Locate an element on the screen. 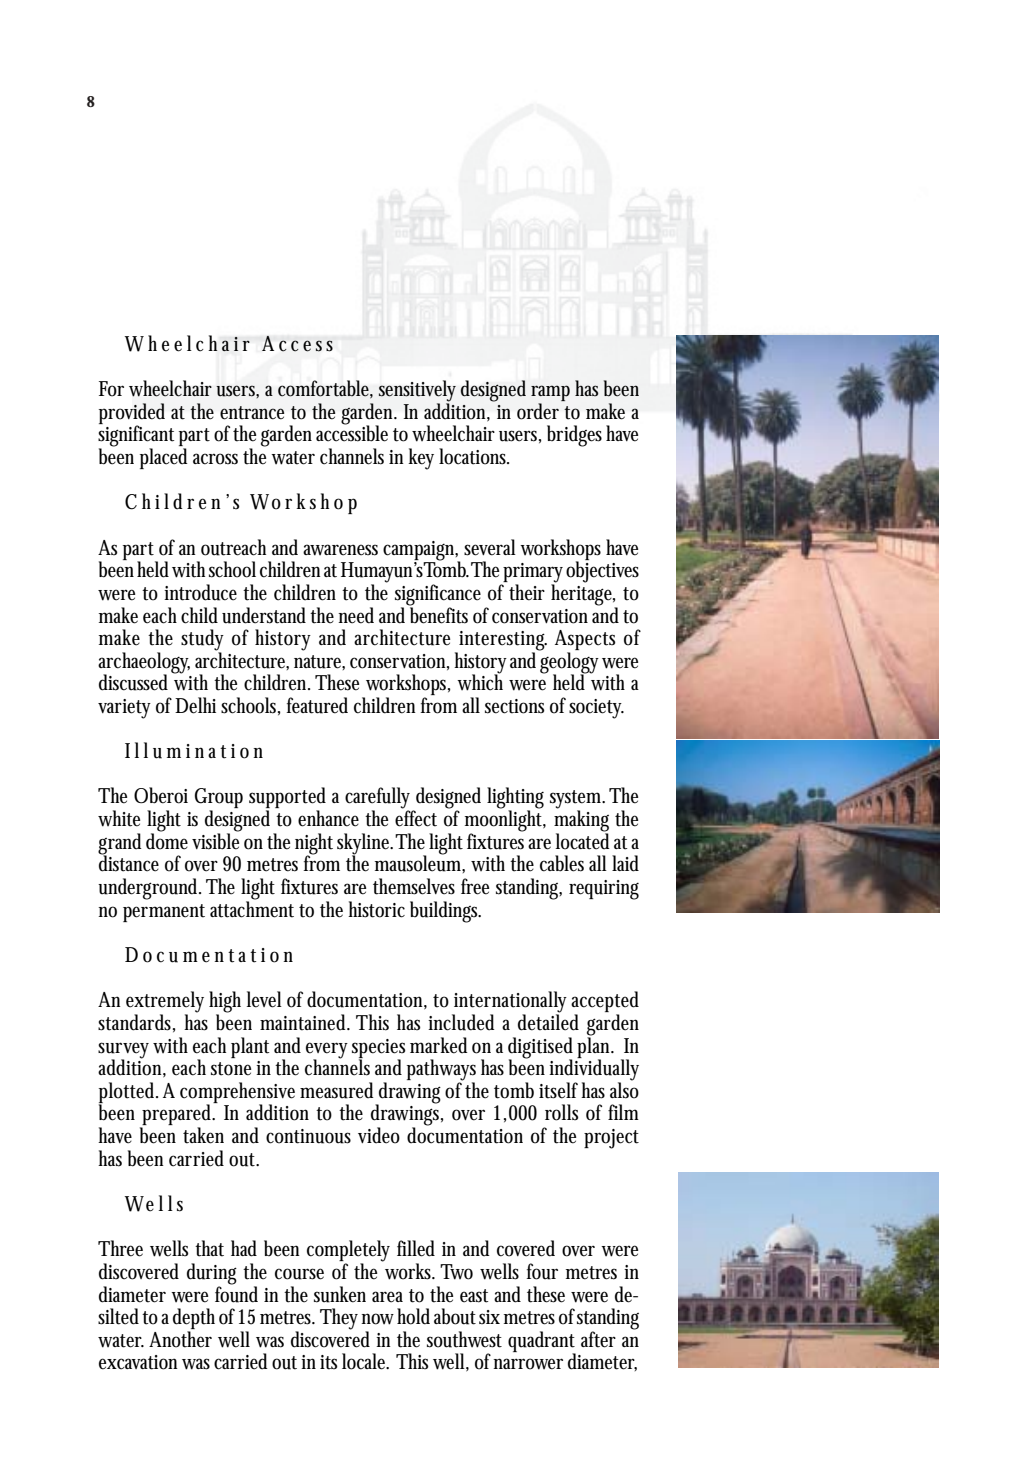 The height and width of the screenshot is (1466, 1036). now is located at coordinates (377, 1319).
